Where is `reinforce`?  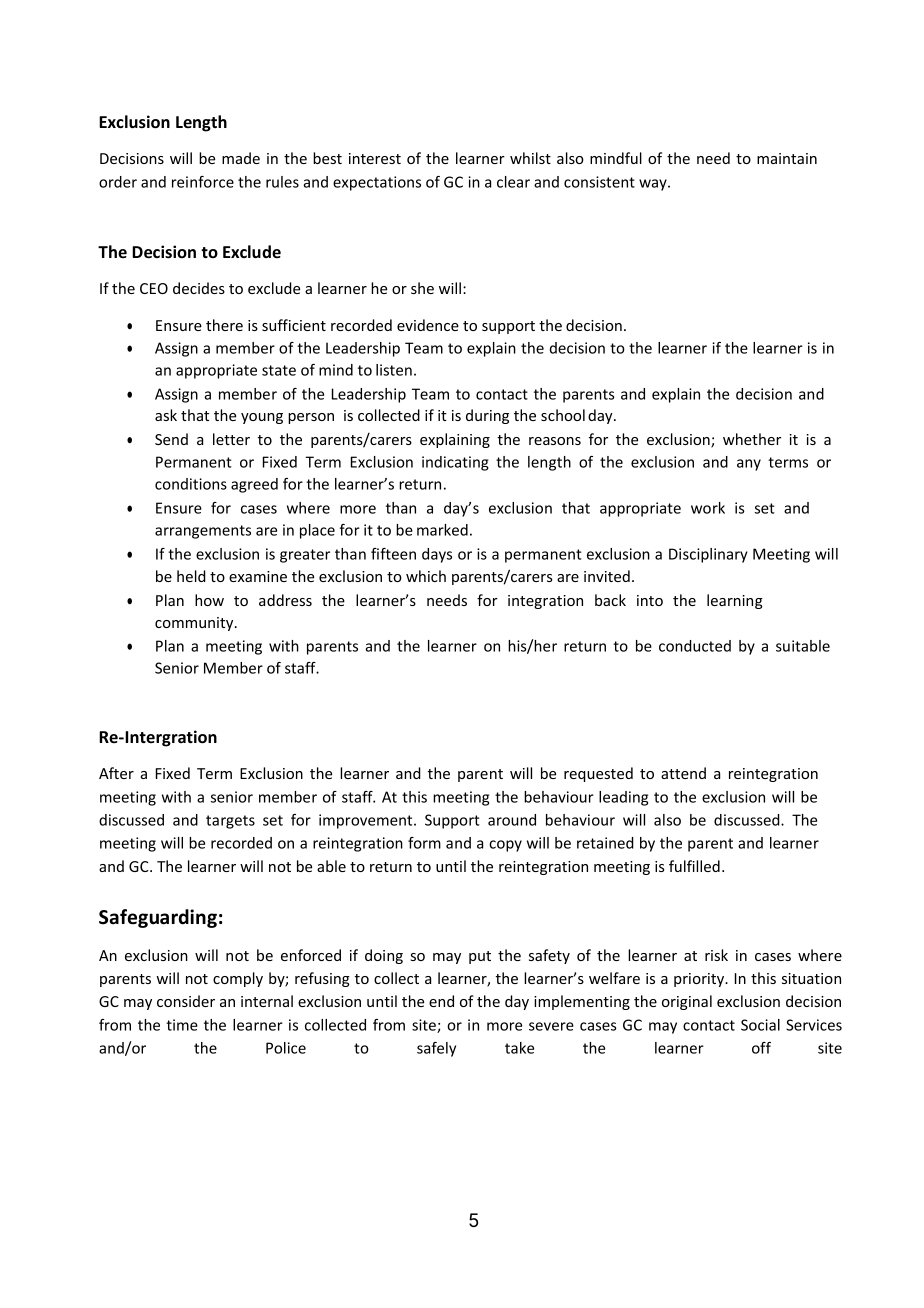 reinforce is located at coordinates (203, 182).
